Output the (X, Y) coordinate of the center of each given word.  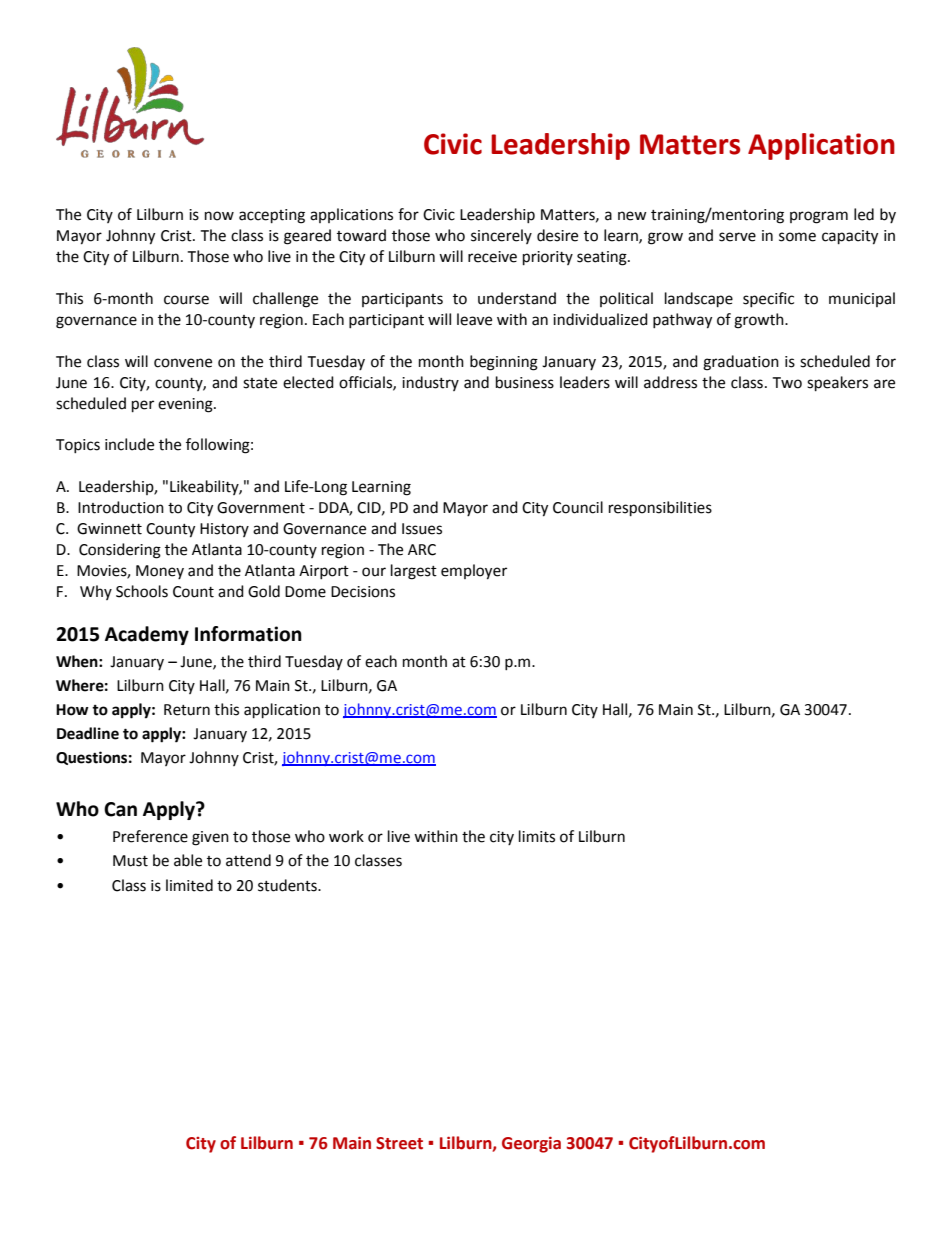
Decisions (363, 592)
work (346, 836)
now (219, 216)
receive (492, 257)
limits (537, 836)
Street (399, 1143)
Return (187, 710)
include (129, 444)
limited (189, 885)
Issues (422, 529)
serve (737, 237)
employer (474, 572)
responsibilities (660, 509)
